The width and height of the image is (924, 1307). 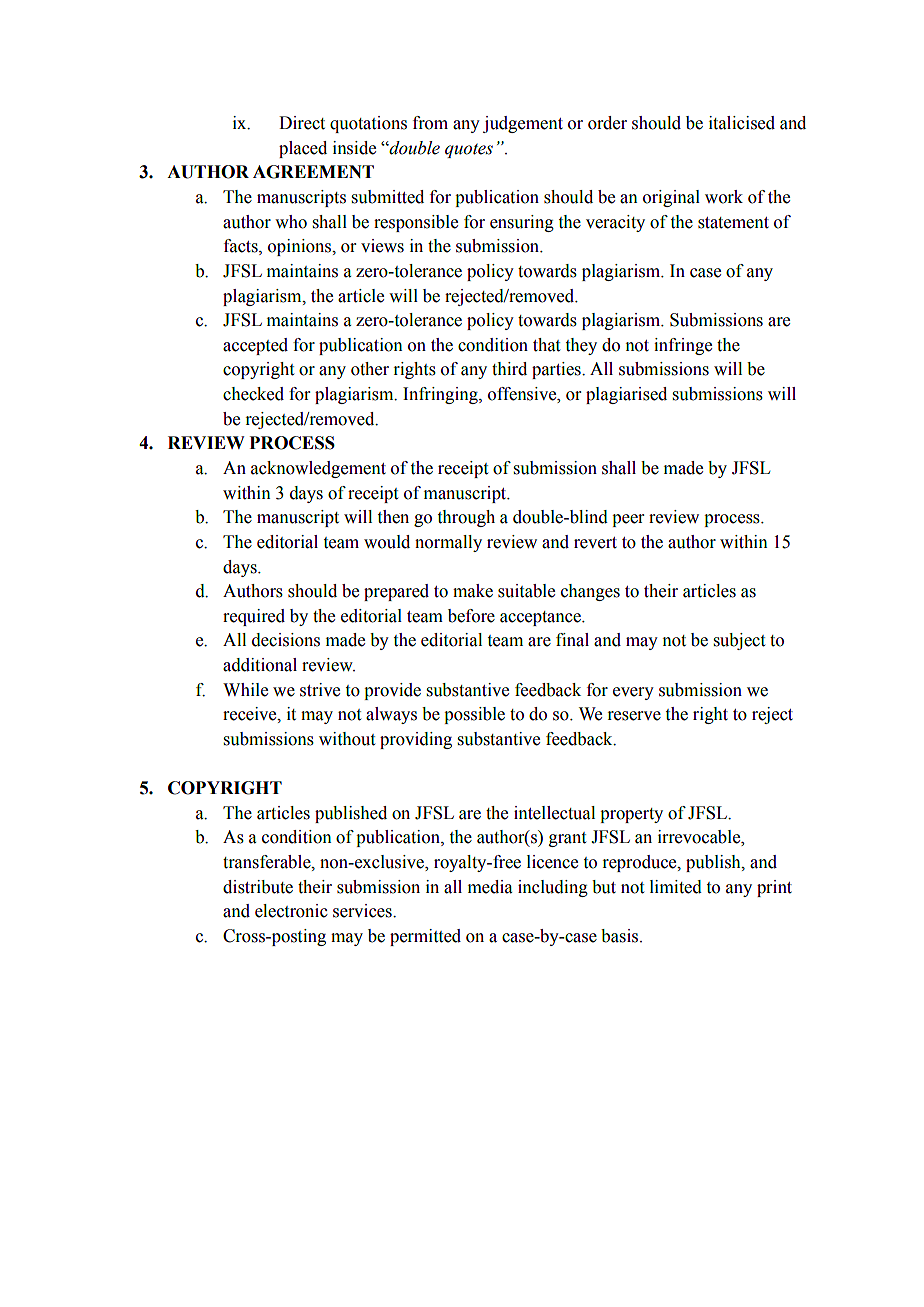 I want to click on media, so click(x=490, y=887).
